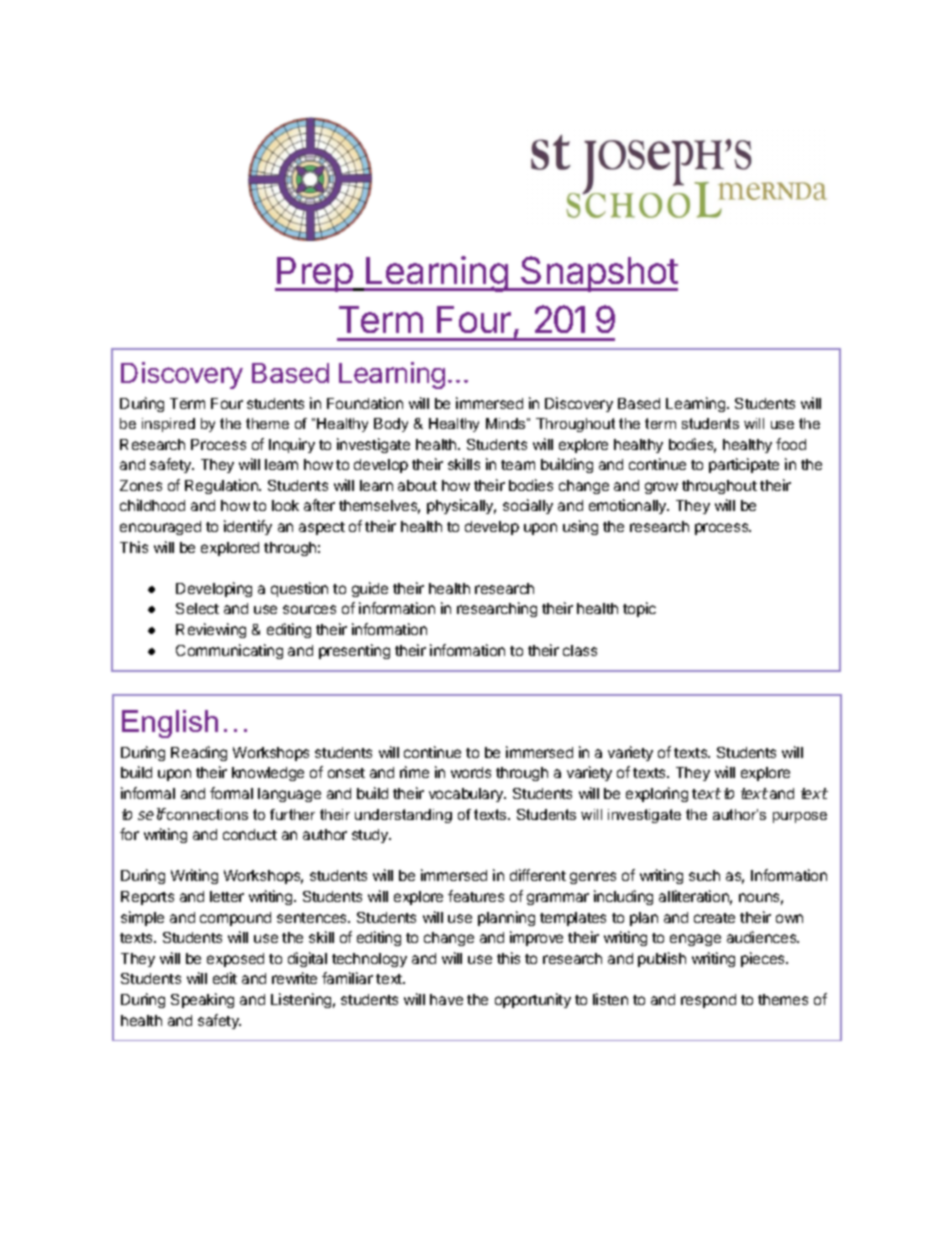  I want to click on exploring, so click(657, 794).
